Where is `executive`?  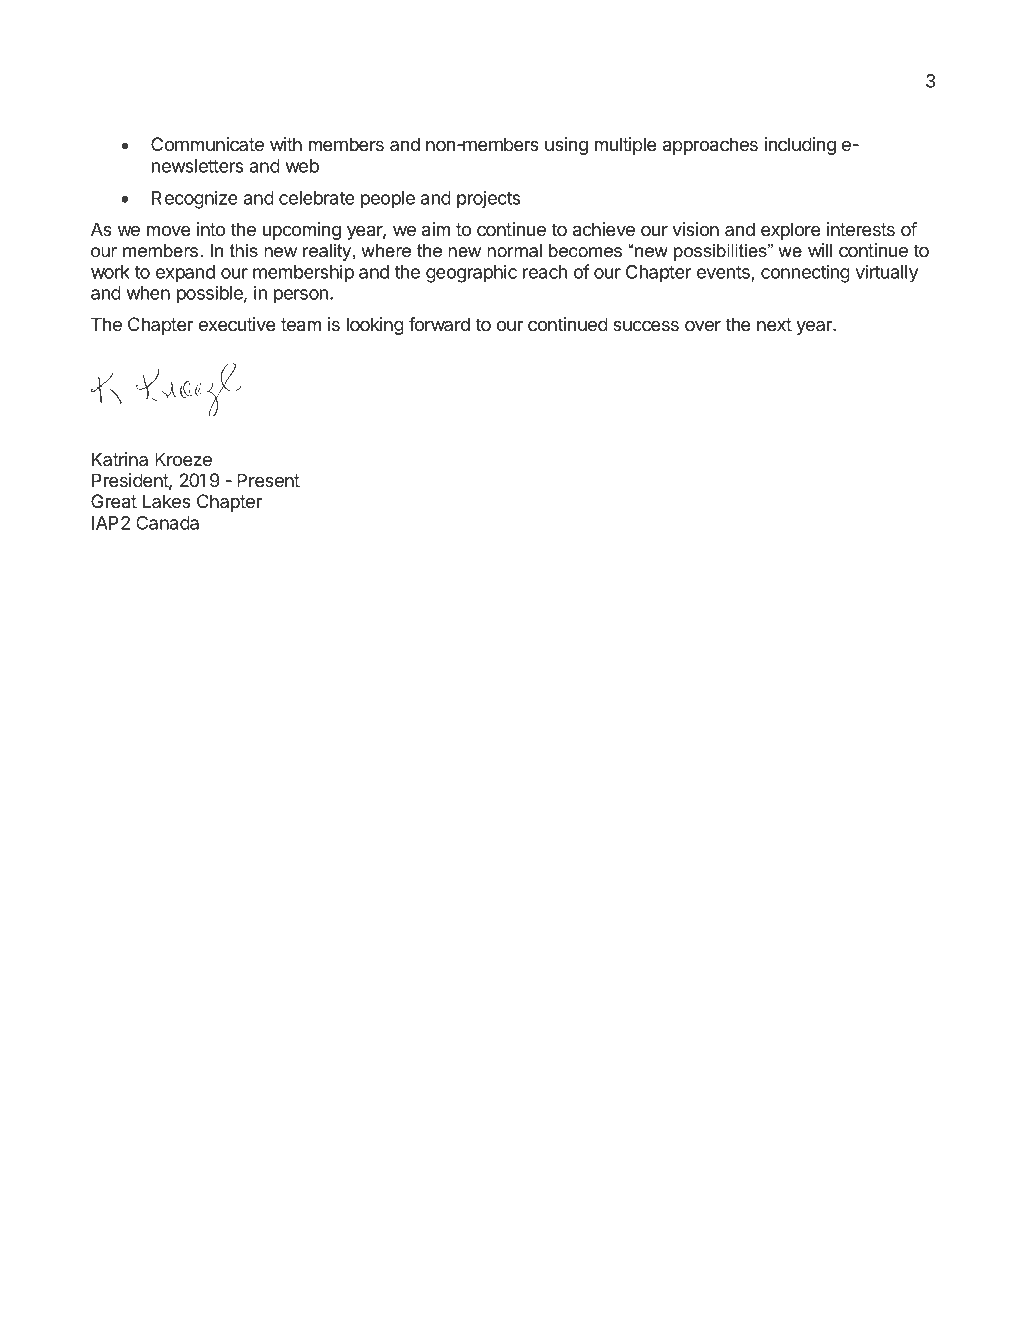
executive is located at coordinates (237, 324).
